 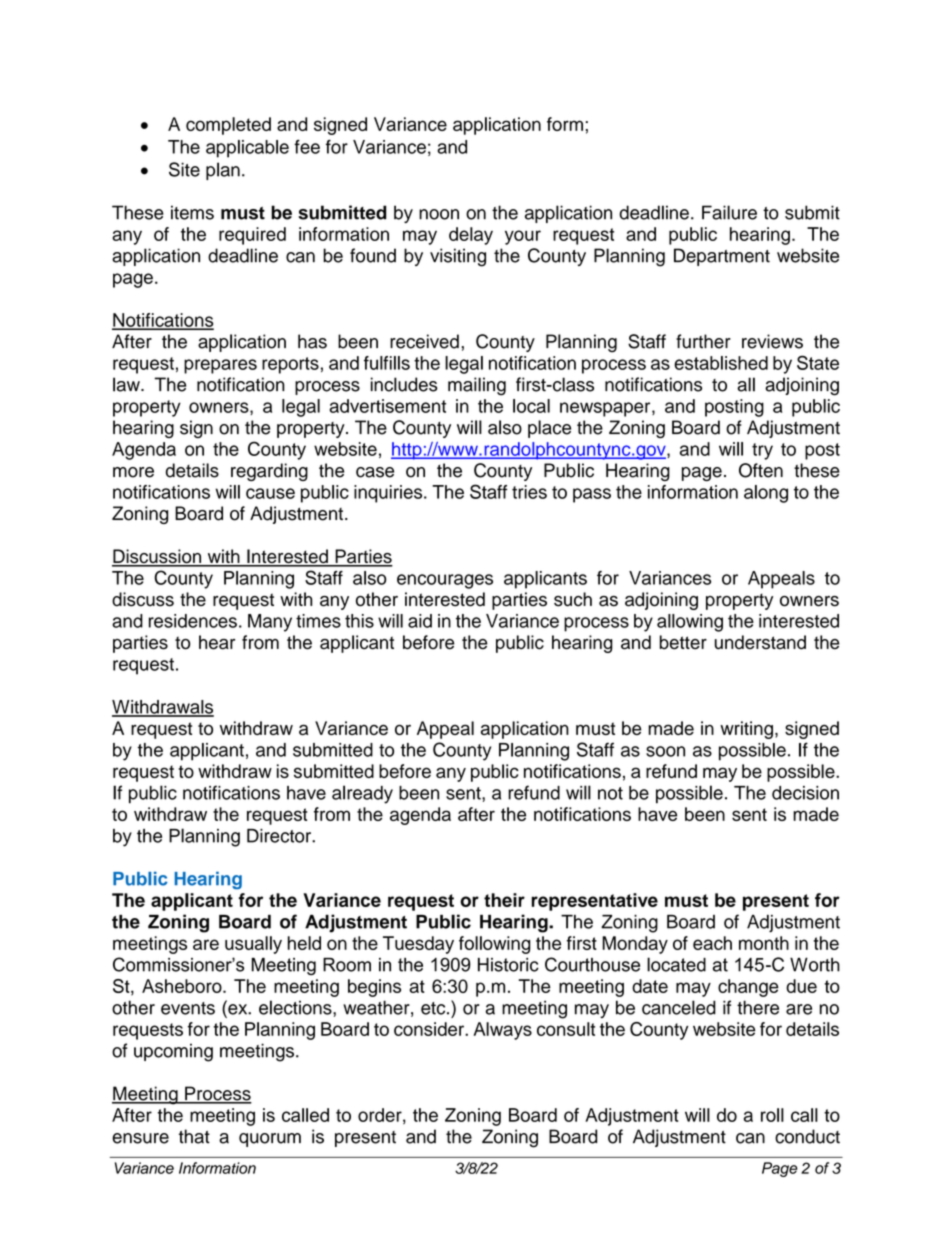 I want to click on applicable, so click(x=247, y=149).
